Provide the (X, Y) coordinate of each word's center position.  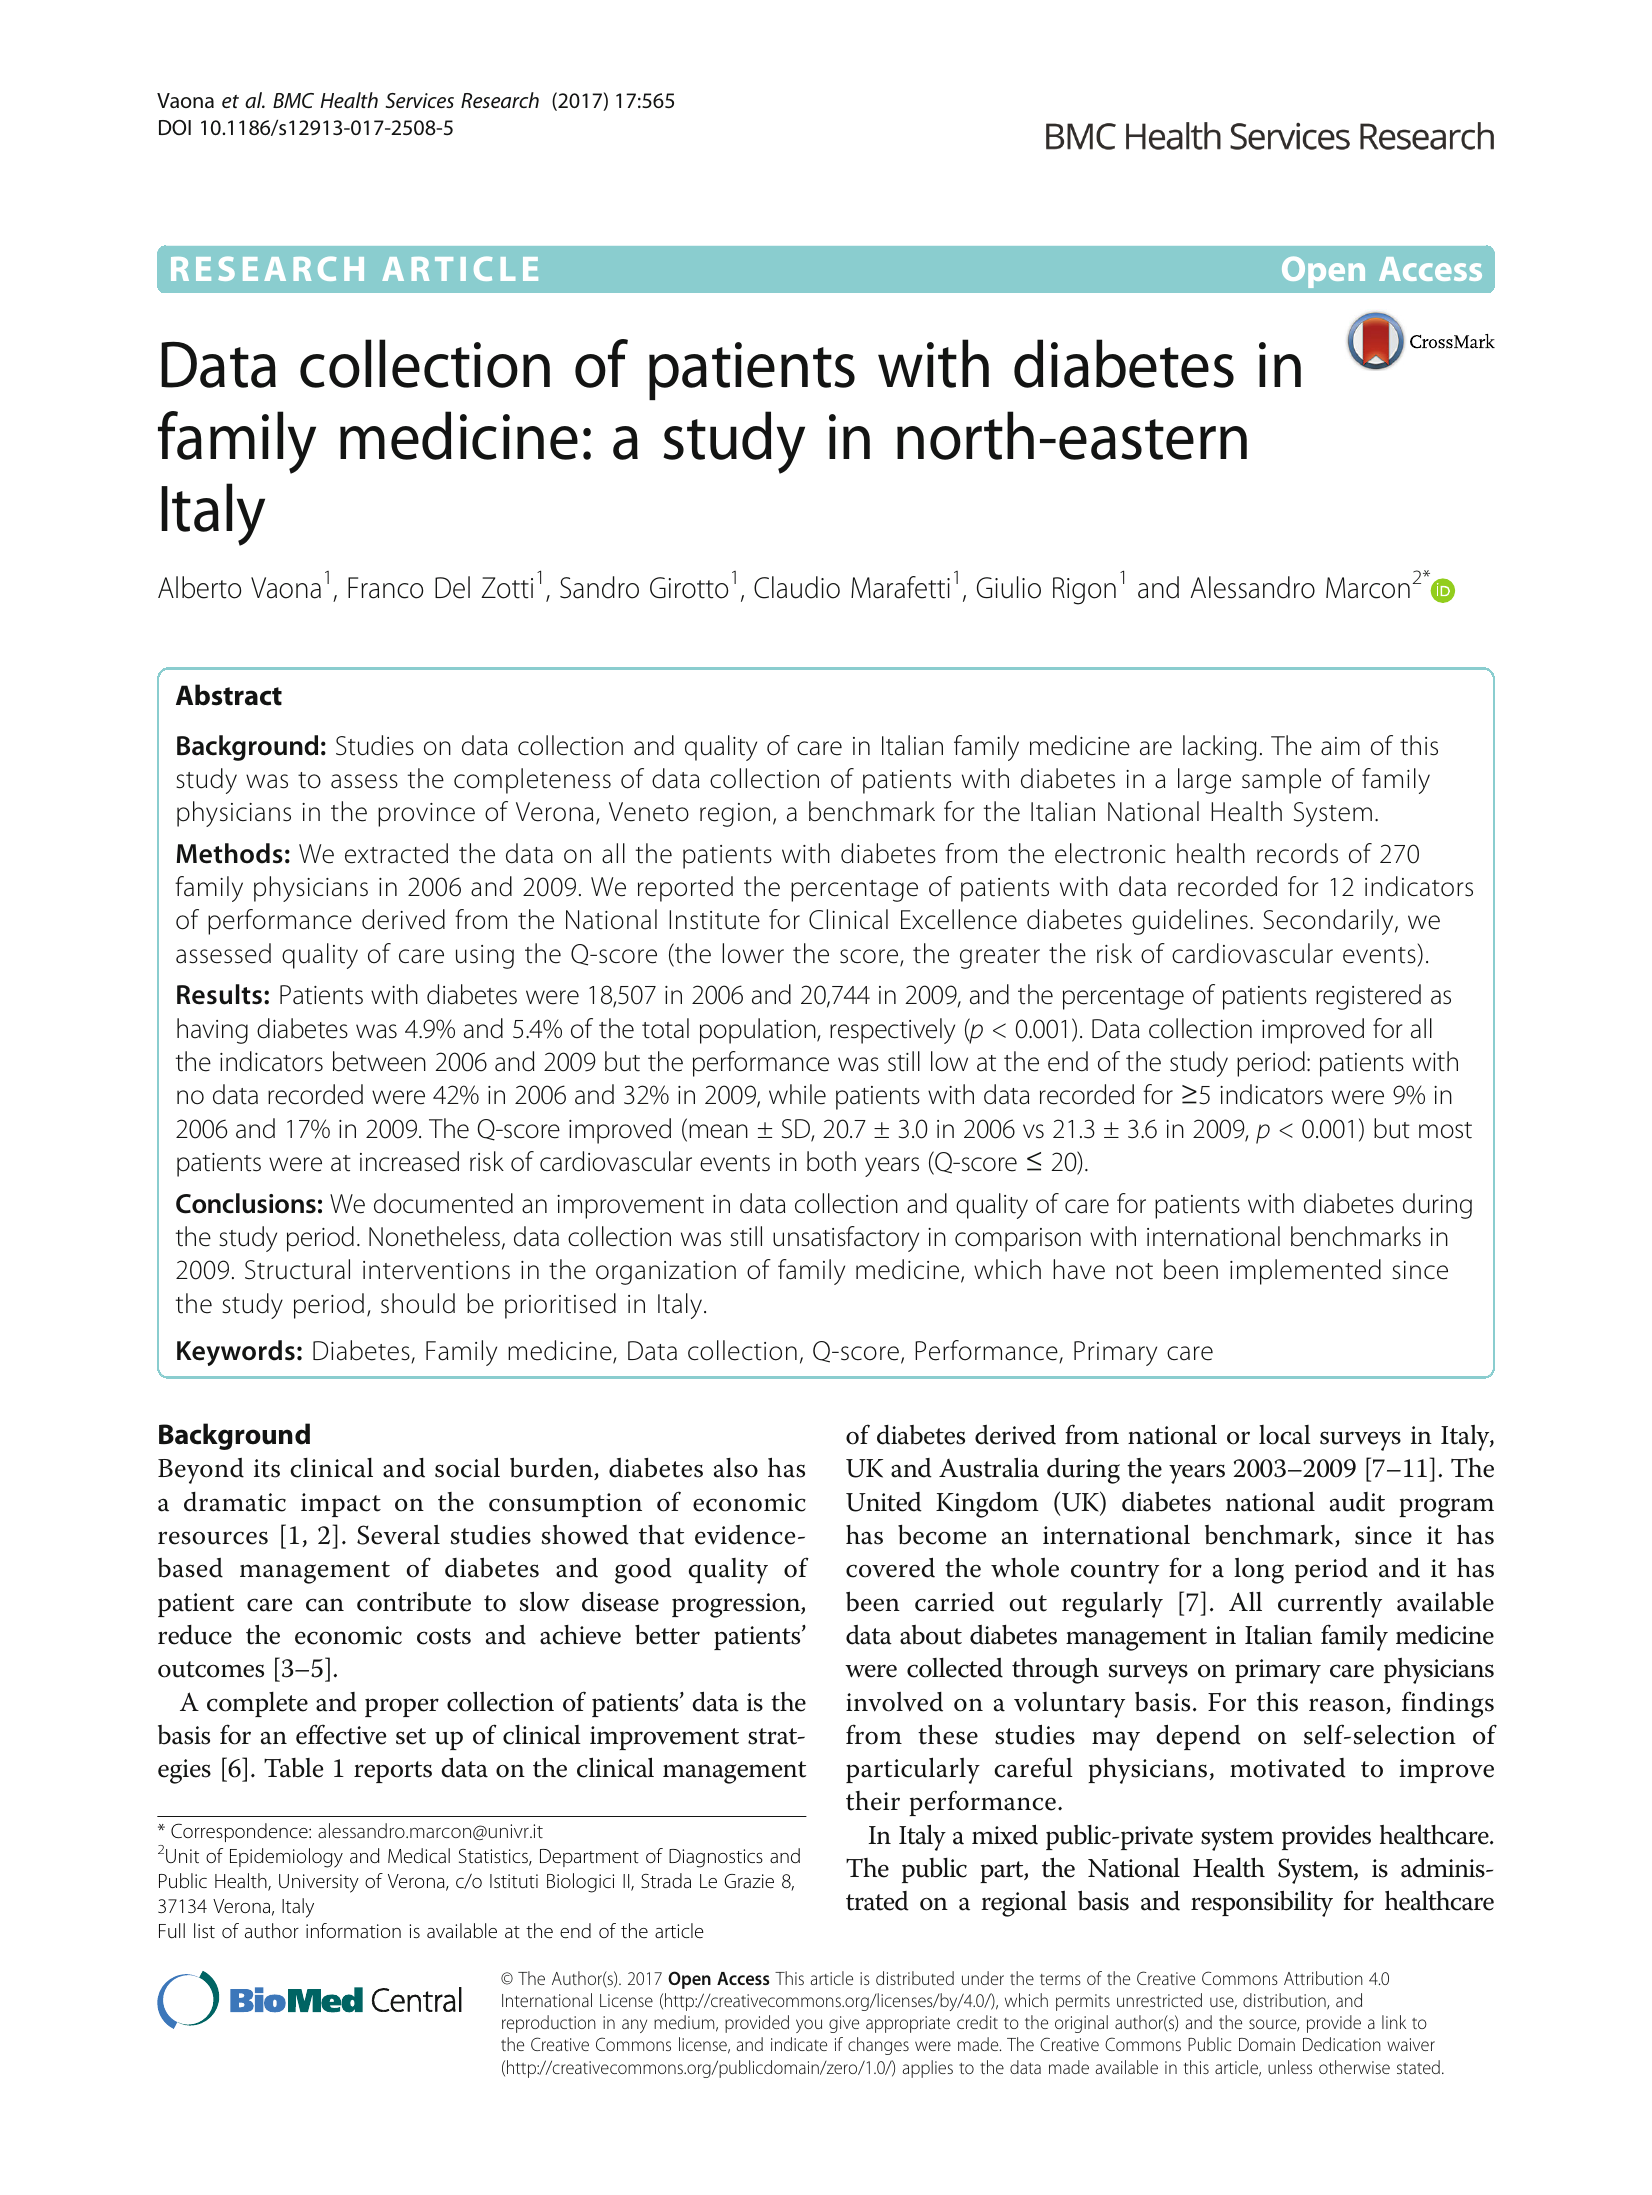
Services (420, 100)
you (809, 2026)
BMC (293, 100)
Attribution (1323, 1978)
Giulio (1009, 587)
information (353, 1931)
